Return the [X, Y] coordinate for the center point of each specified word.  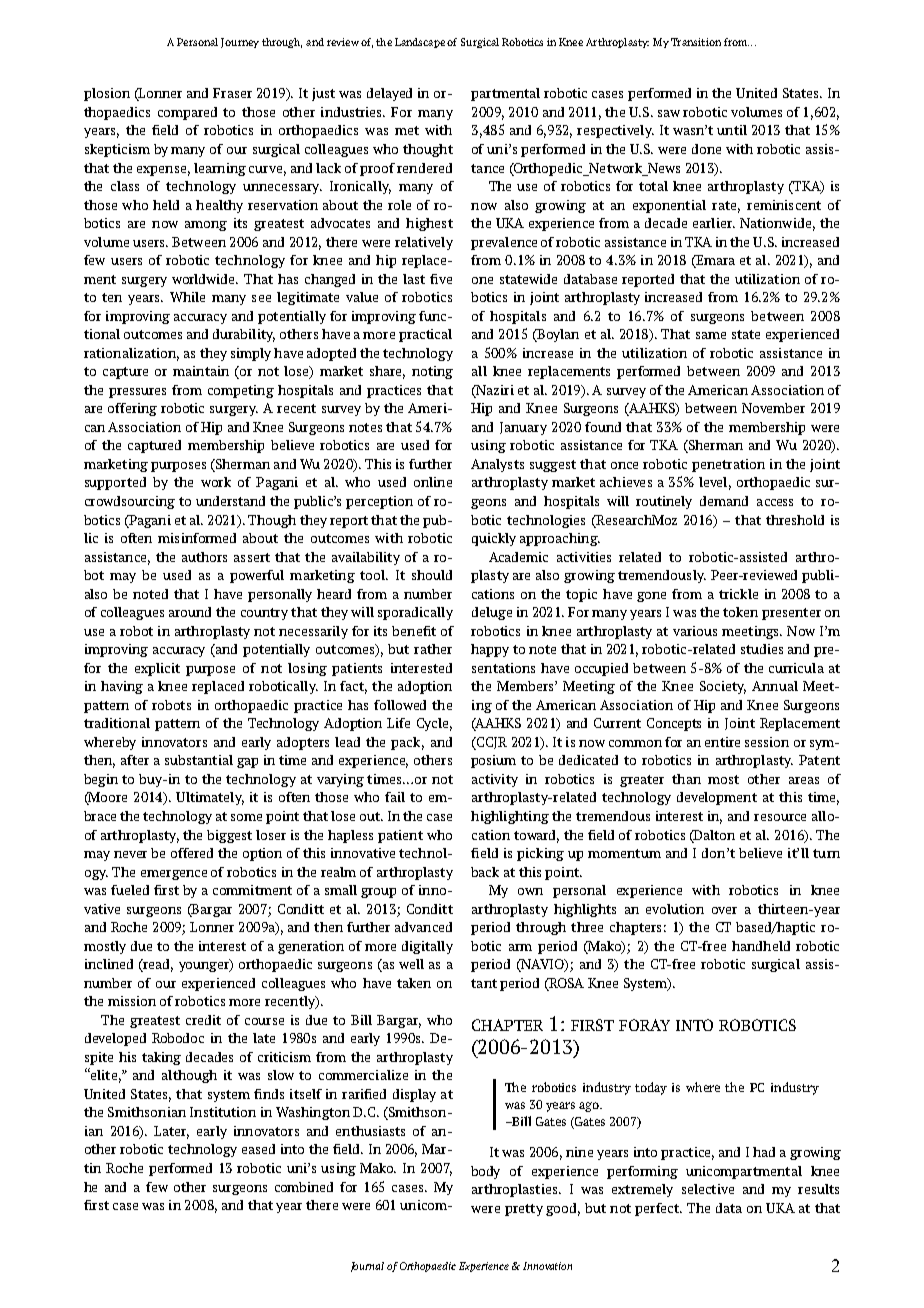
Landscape [420, 43]
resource [780, 817]
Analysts [497, 465]
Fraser [232, 93]
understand [230, 501]
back [485, 872]
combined [304, 1187]
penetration [728, 465]
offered [192, 853]
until [732, 130]
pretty [524, 1210]
